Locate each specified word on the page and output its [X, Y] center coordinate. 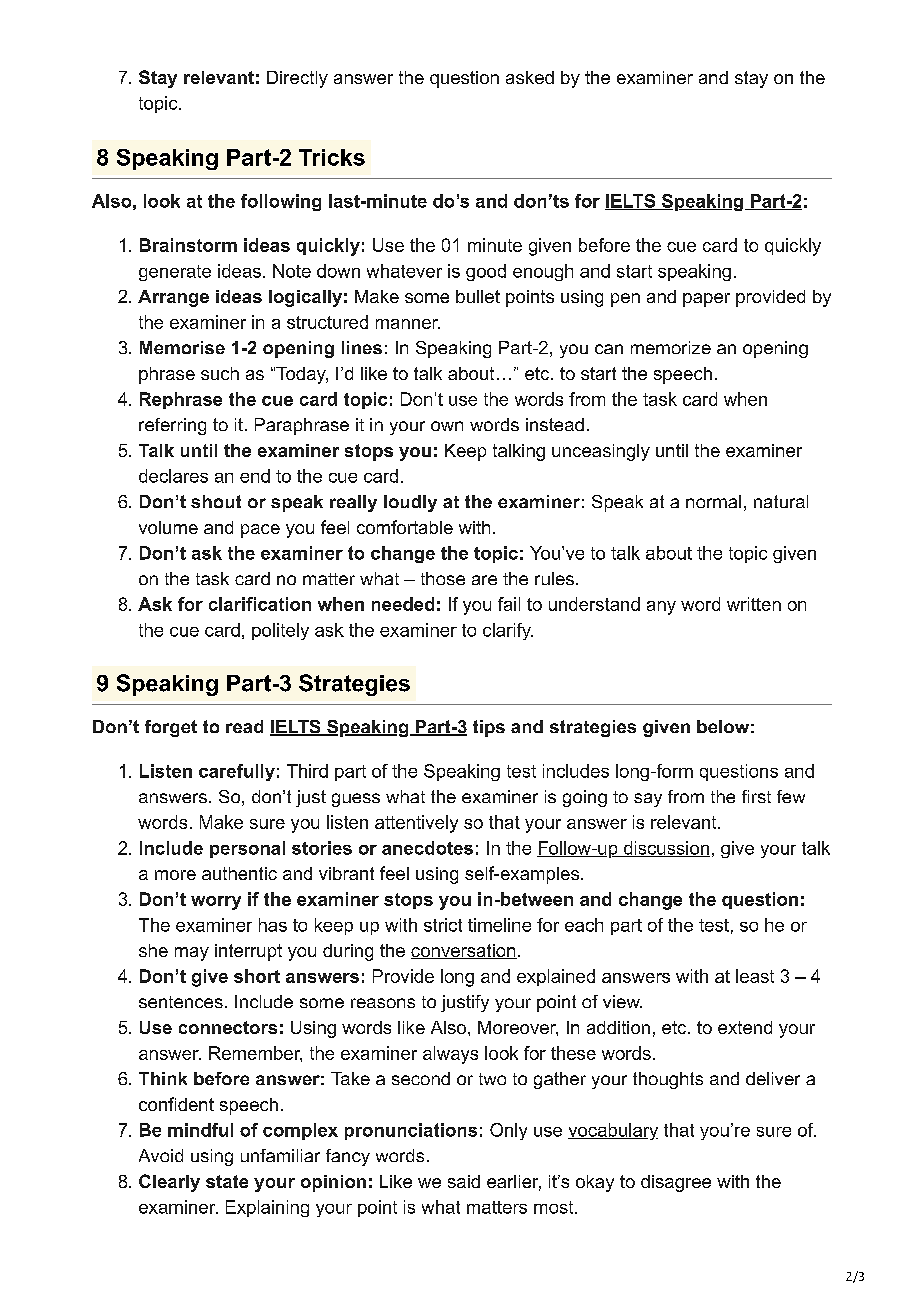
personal [247, 849]
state [227, 1181]
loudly [410, 503]
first [756, 796]
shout [216, 501]
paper [706, 300]
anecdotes [427, 848]
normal [713, 501]
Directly [297, 79]
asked [530, 77]
